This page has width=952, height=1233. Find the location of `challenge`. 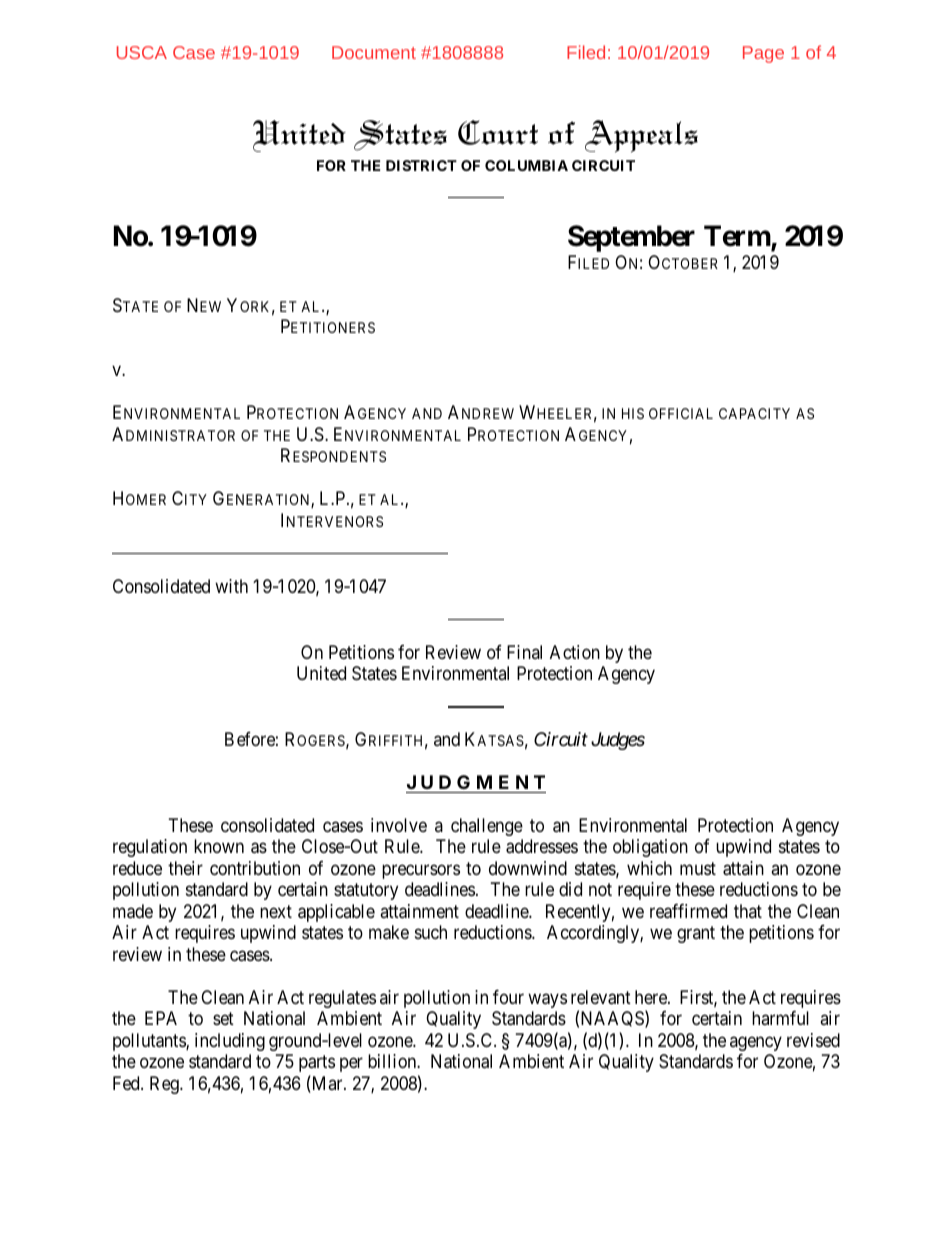

challenge is located at coordinates (487, 827).
